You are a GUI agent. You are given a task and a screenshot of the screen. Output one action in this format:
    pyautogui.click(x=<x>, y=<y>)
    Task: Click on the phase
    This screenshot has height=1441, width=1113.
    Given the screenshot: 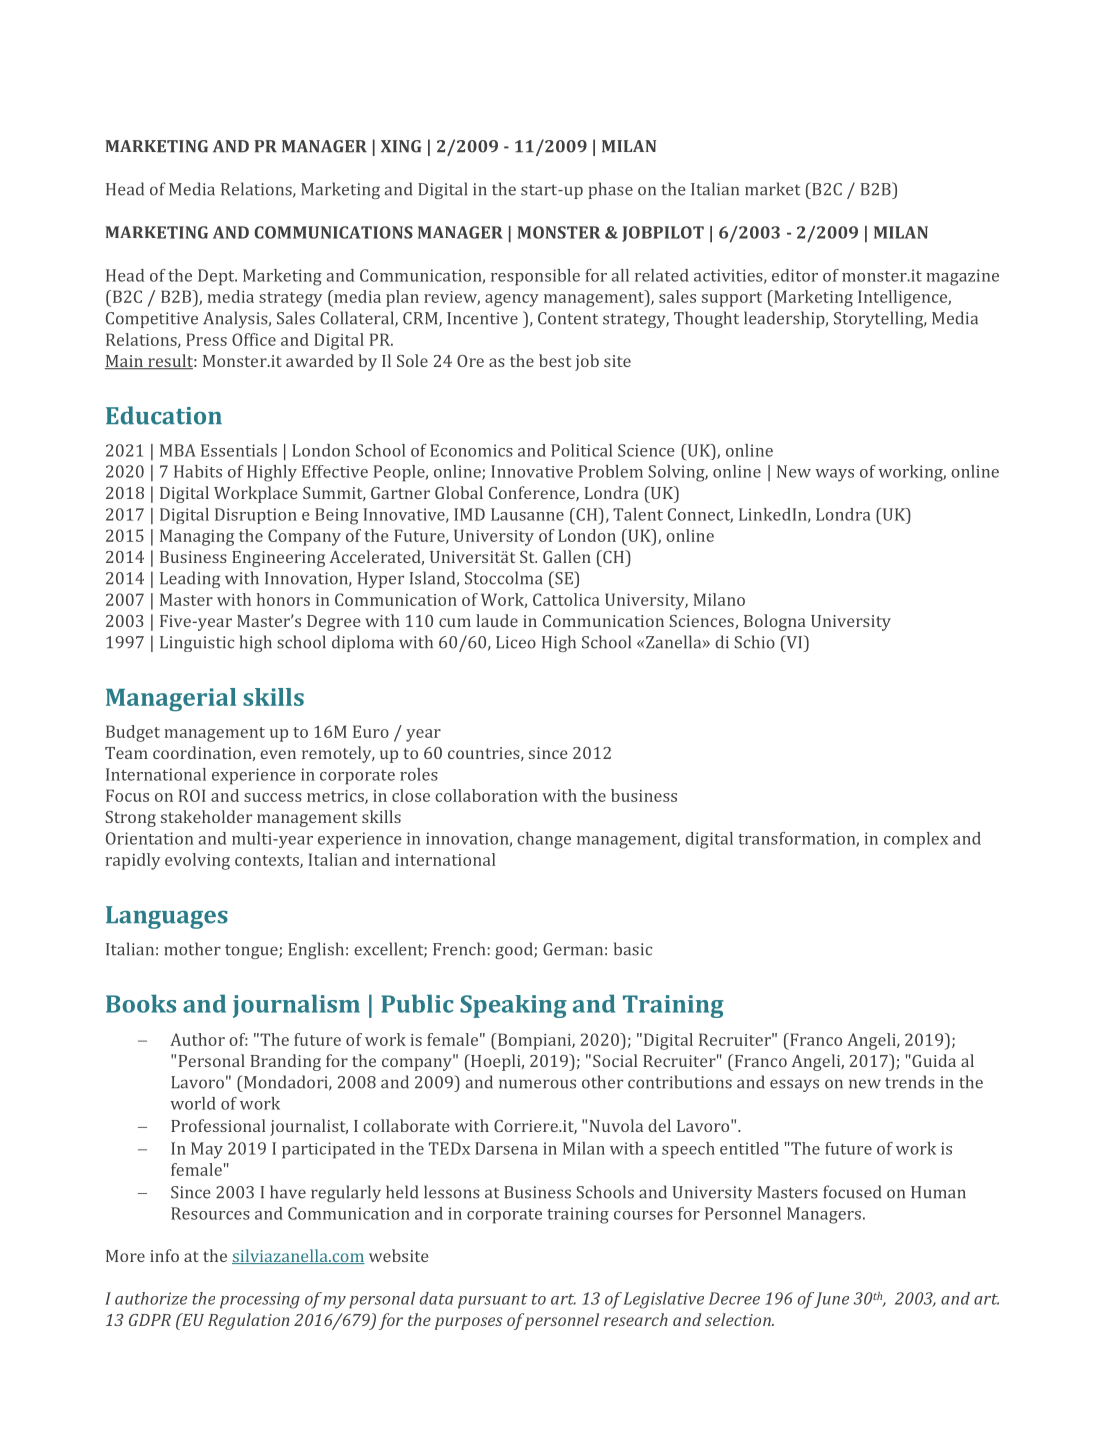 What is the action you would take?
    pyautogui.click(x=611, y=190)
